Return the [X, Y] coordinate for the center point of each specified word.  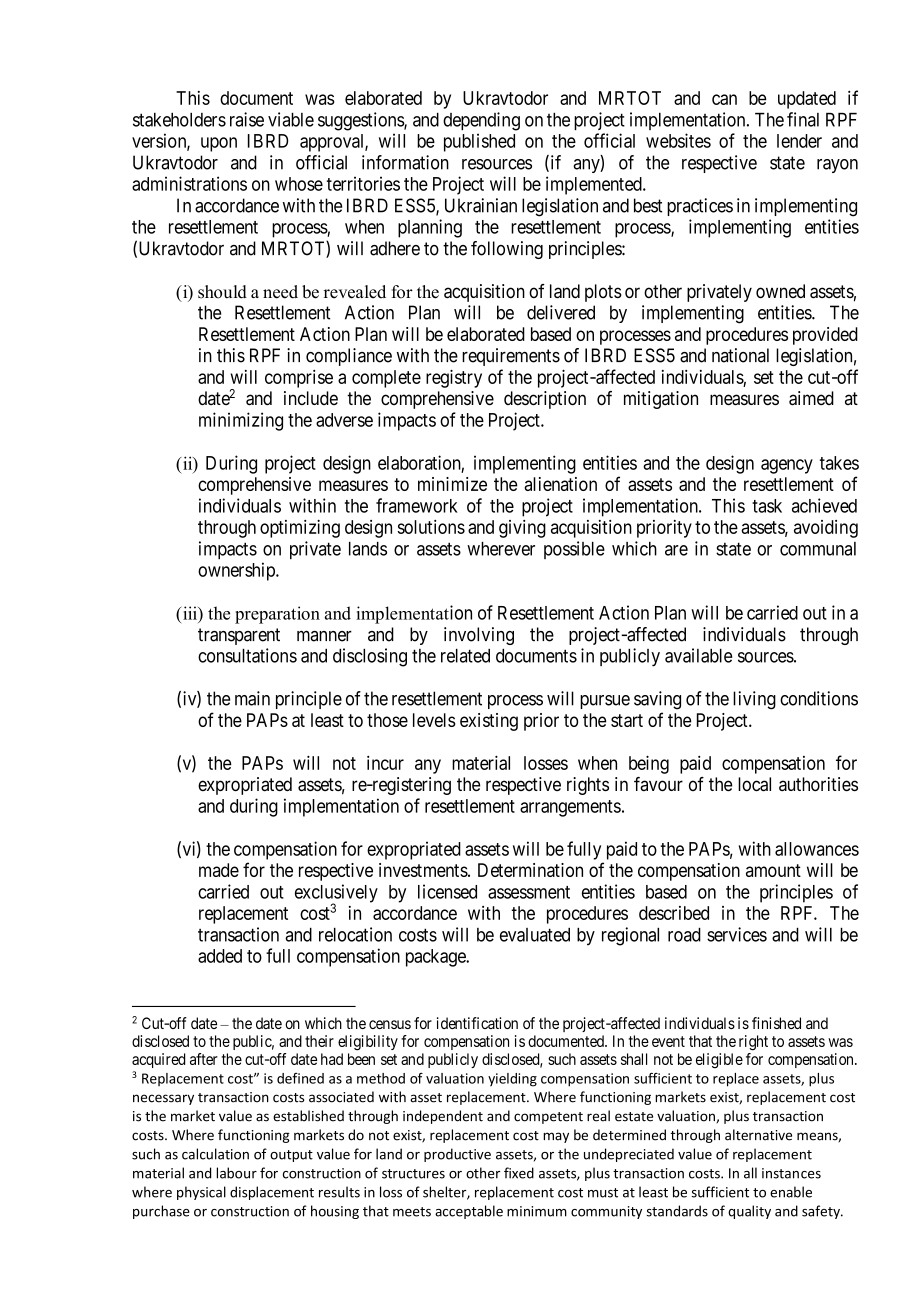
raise [247, 119]
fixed [519, 1173]
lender [799, 141]
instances [791, 1173]
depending [481, 121]
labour [236, 1173]
